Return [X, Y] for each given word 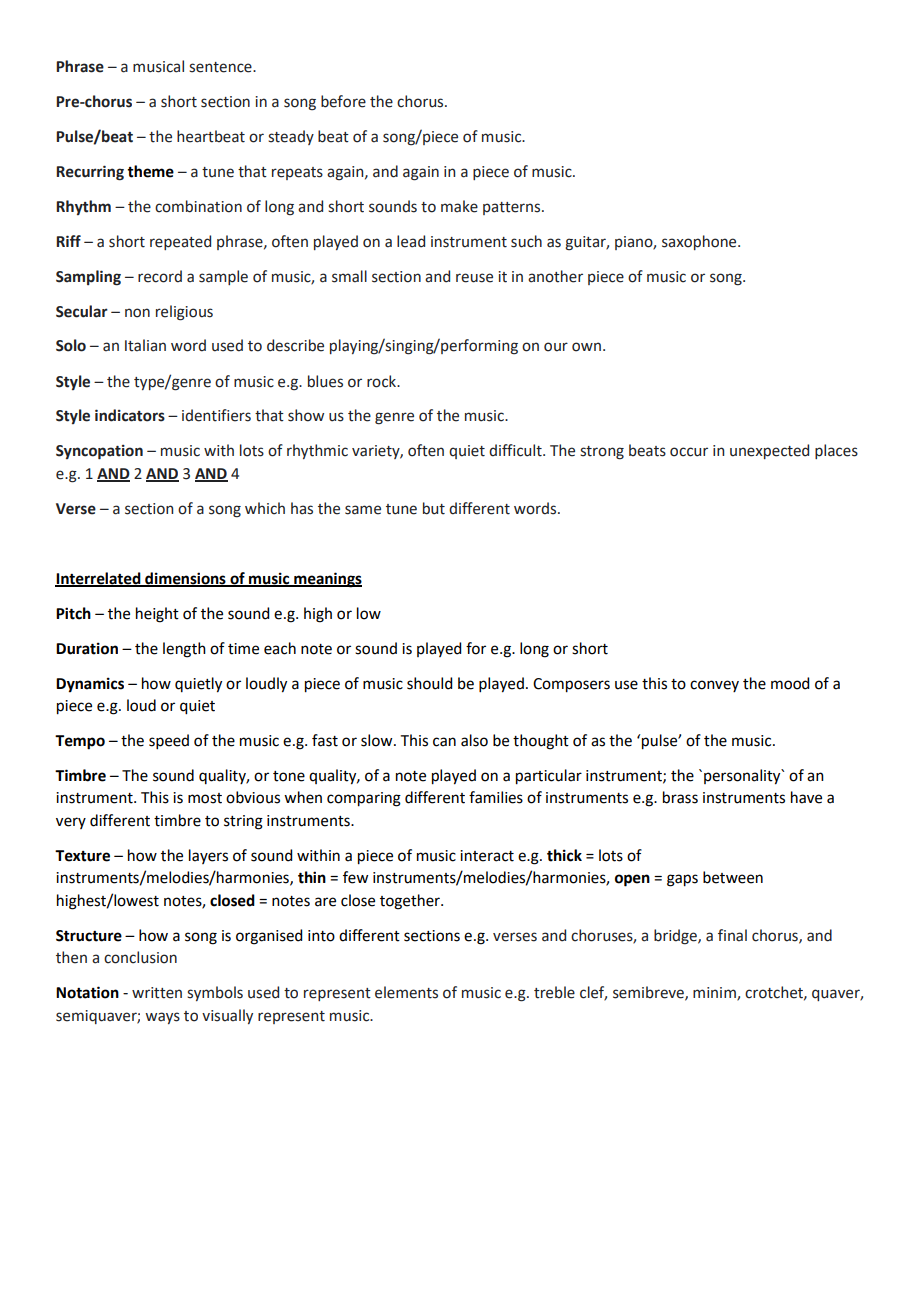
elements [406, 992]
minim [715, 994]
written [157, 993]
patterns [513, 208]
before [343, 101]
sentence [221, 67]
